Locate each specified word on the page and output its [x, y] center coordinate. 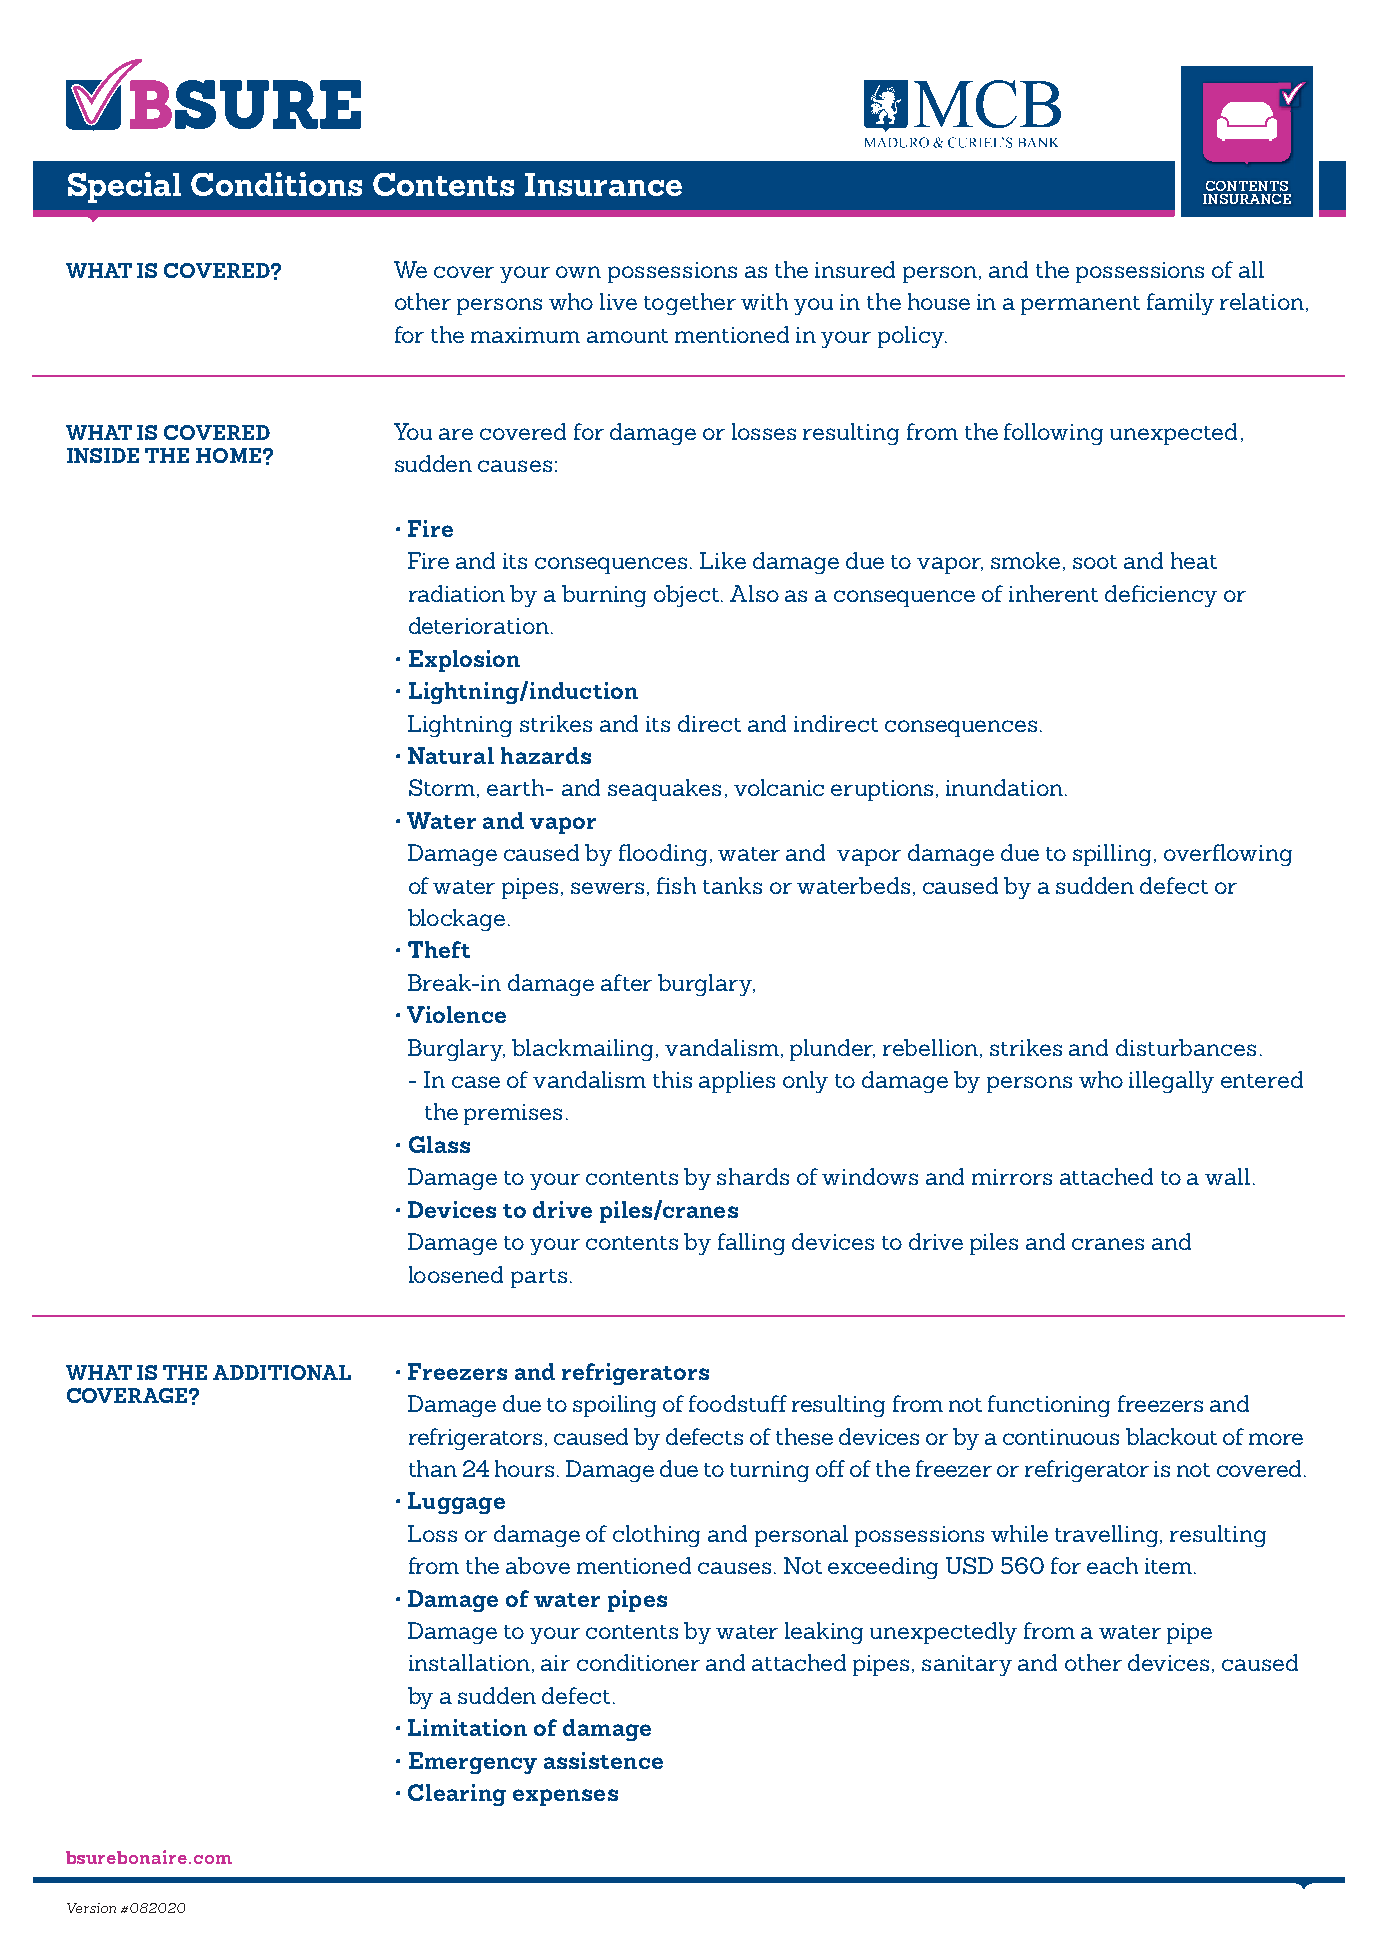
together [690, 304]
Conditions [276, 184]
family [1180, 304]
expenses [565, 1797]
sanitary [967, 1665]
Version [91, 1908]
